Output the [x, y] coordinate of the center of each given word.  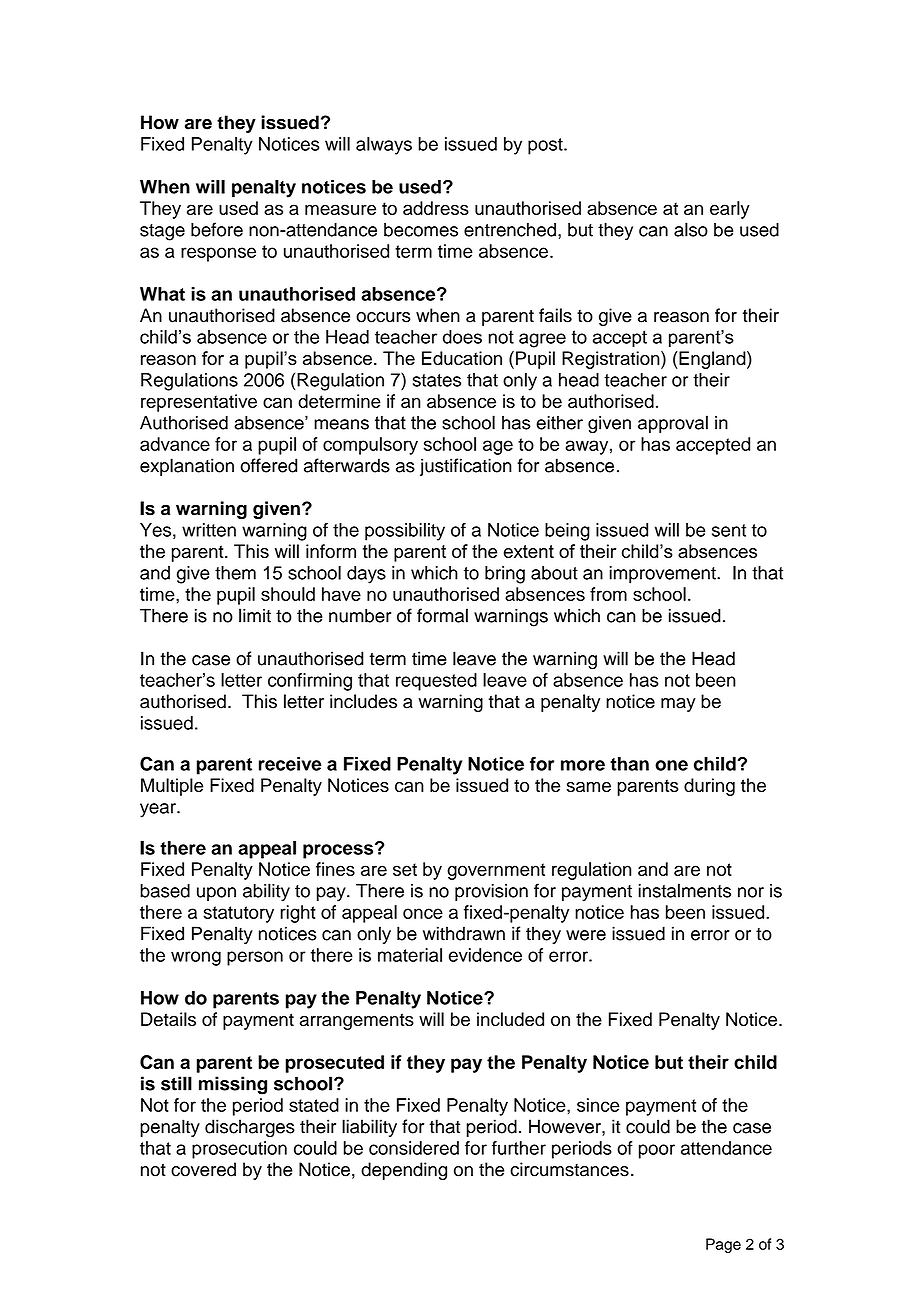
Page [723, 1245]
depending [404, 1171]
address [436, 208]
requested [436, 682]
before [217, 229]
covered [203, 1169]
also [691, 229]
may [678, 705]
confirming [310, 682]
